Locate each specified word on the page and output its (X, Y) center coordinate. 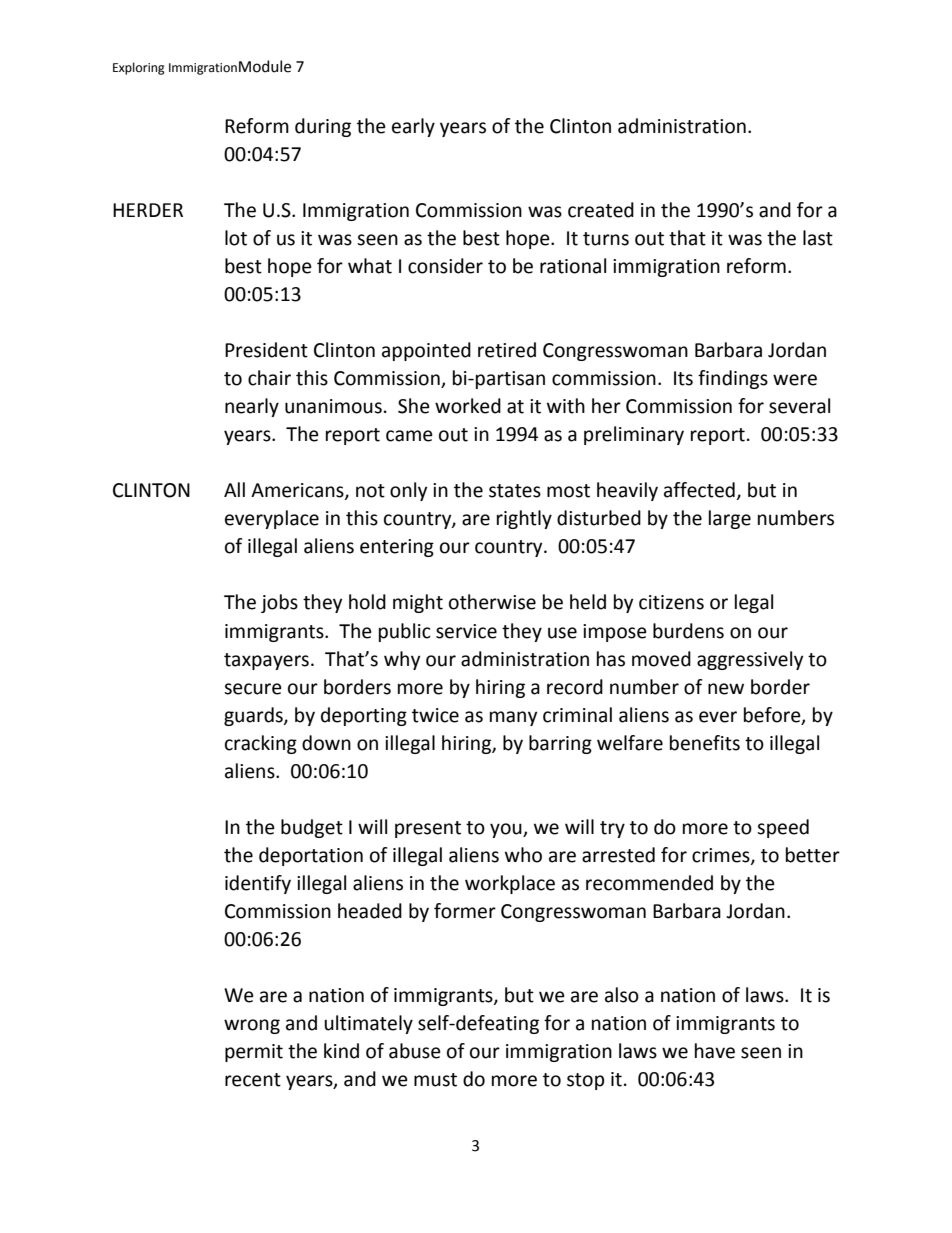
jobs (279, 603)
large (730, 519)
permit (254, 1053)
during (323, 127)
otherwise (492, 602)
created (601, 210)
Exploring (139, 68)
